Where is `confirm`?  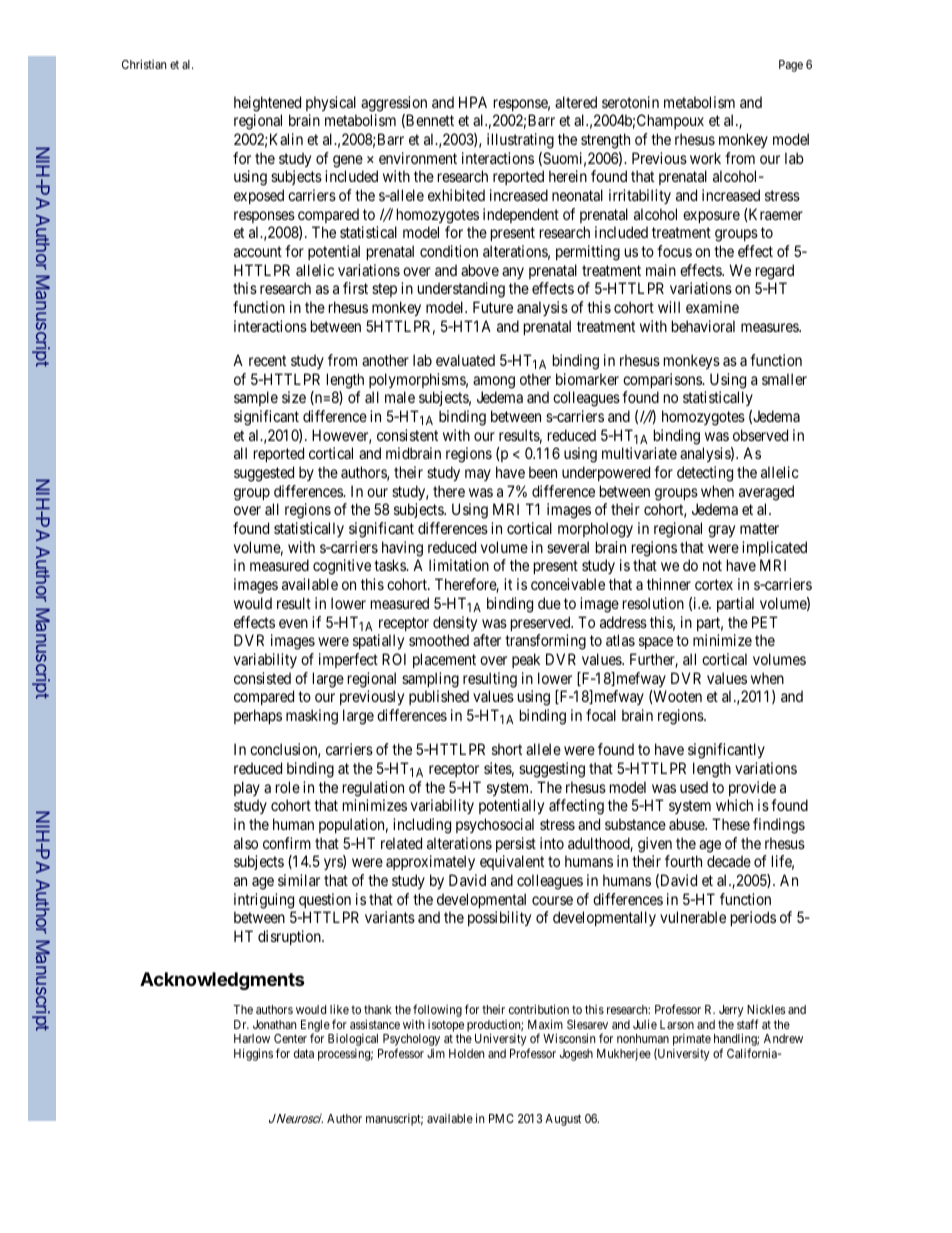
confirm is located at coordinates (287, 843).
